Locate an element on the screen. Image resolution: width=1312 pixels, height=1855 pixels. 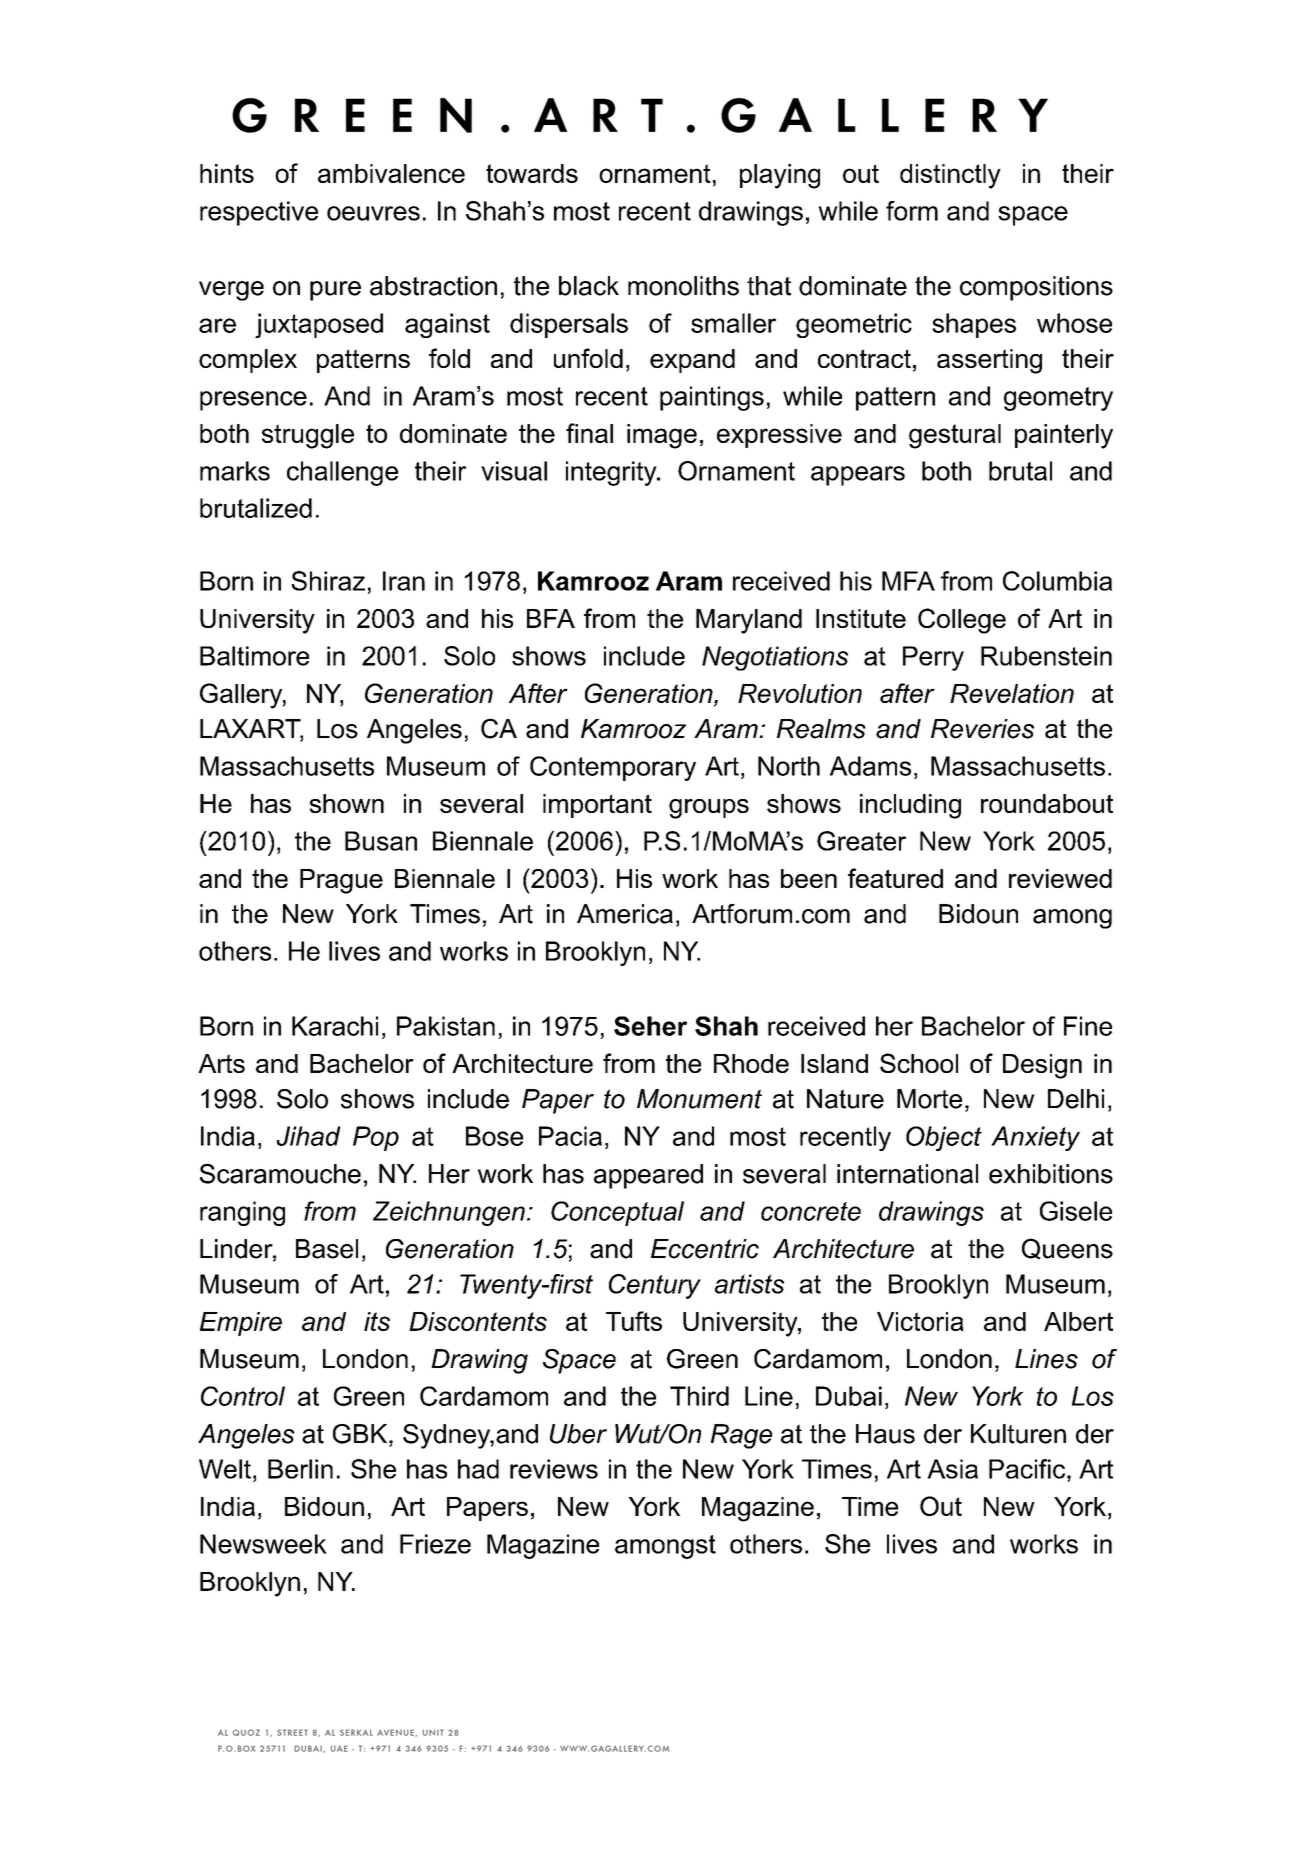
America is located at coordinates (625, 914).
